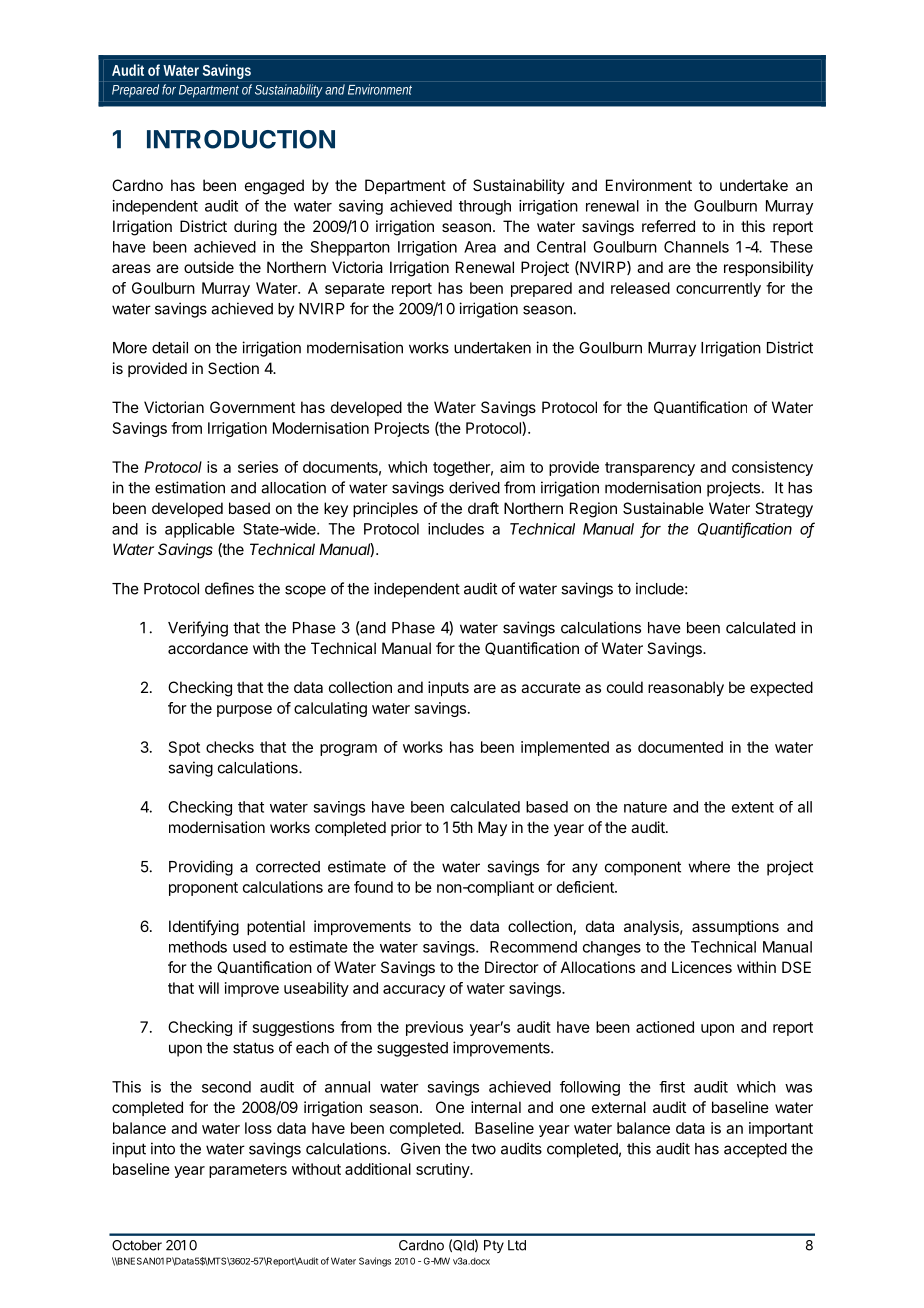 The width and height of the screenshot is (924, 1308). I want to click on through, so click(485, 207).
